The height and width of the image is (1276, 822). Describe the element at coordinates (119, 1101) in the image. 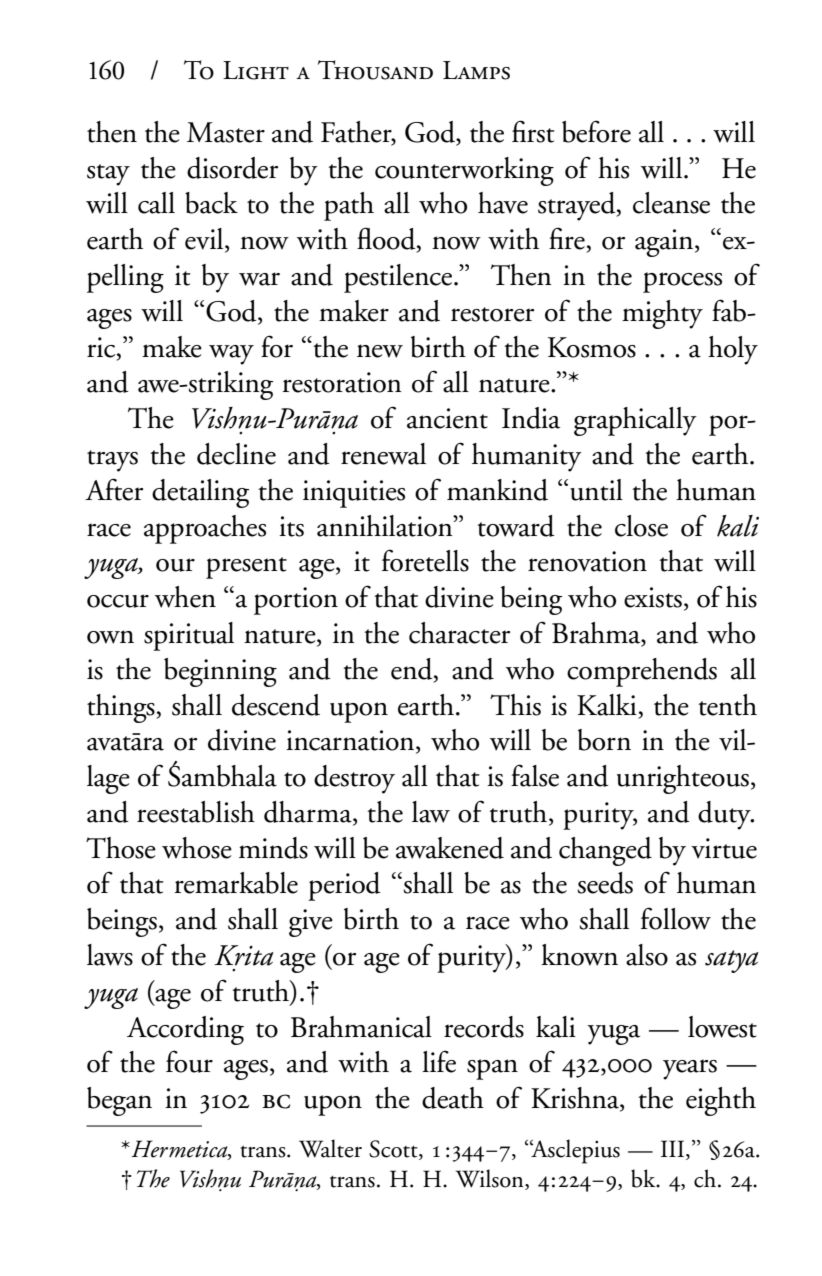

I see `began` at that location.
